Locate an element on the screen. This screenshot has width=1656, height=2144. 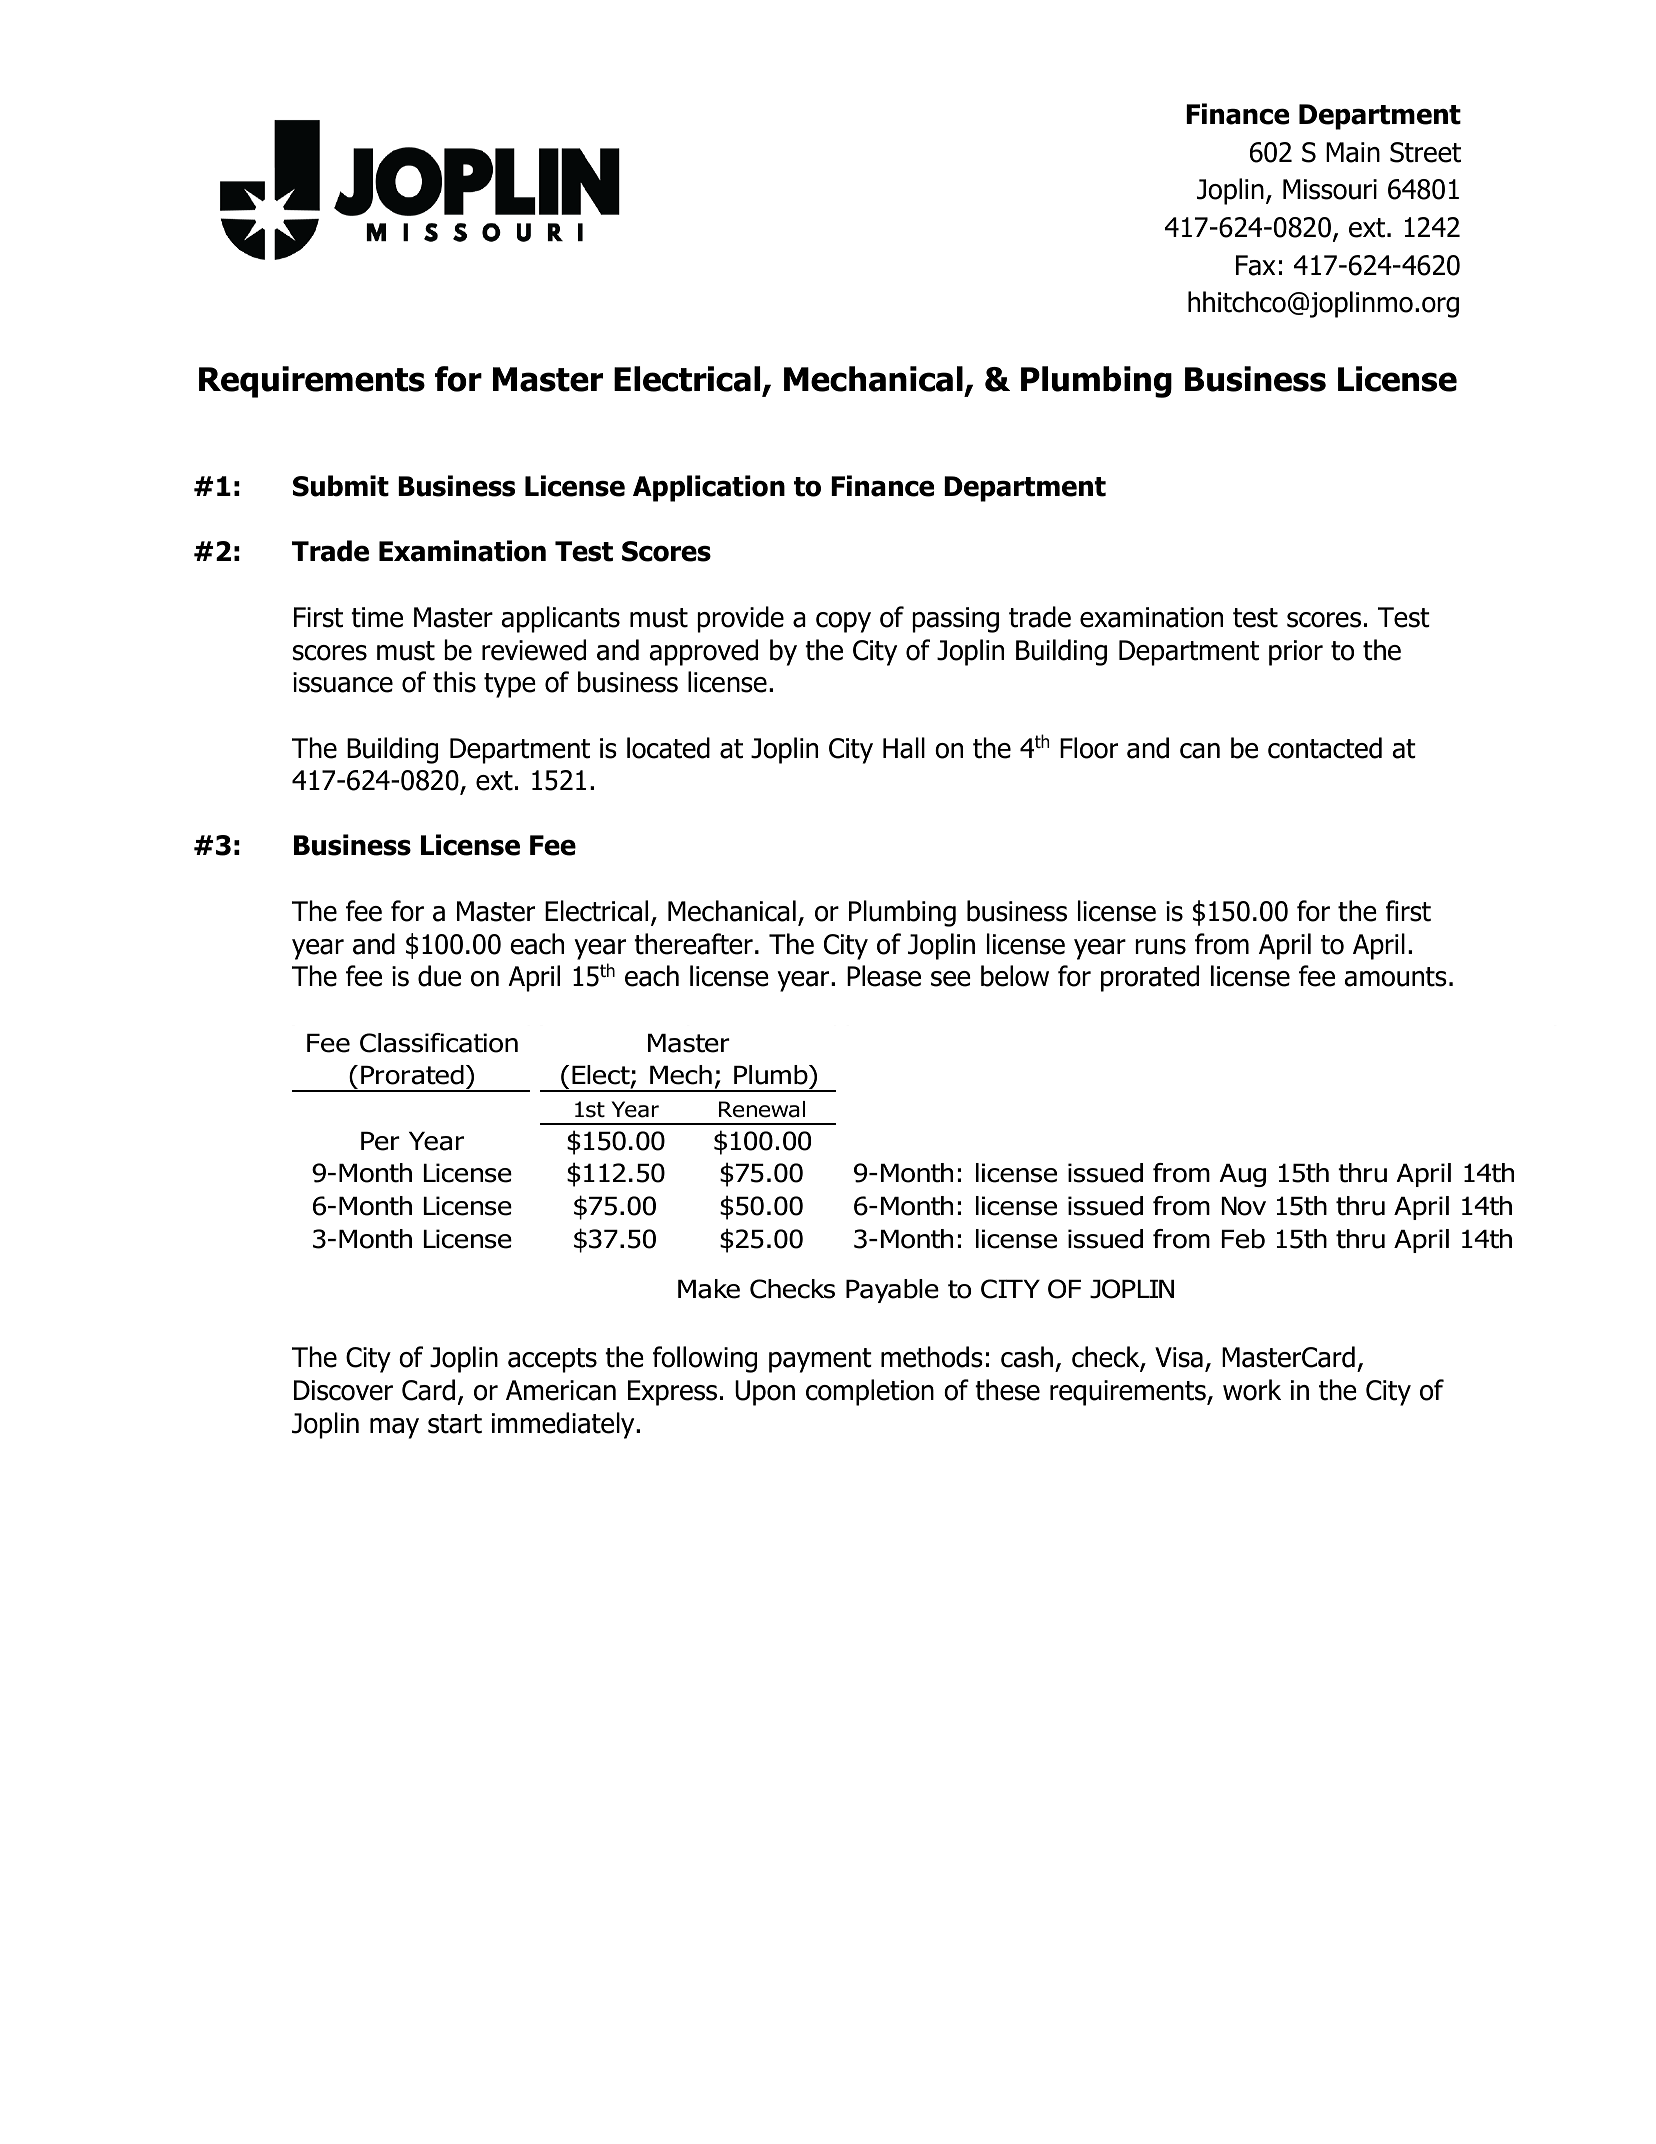
Submit is located at coordinates (341, 486).
